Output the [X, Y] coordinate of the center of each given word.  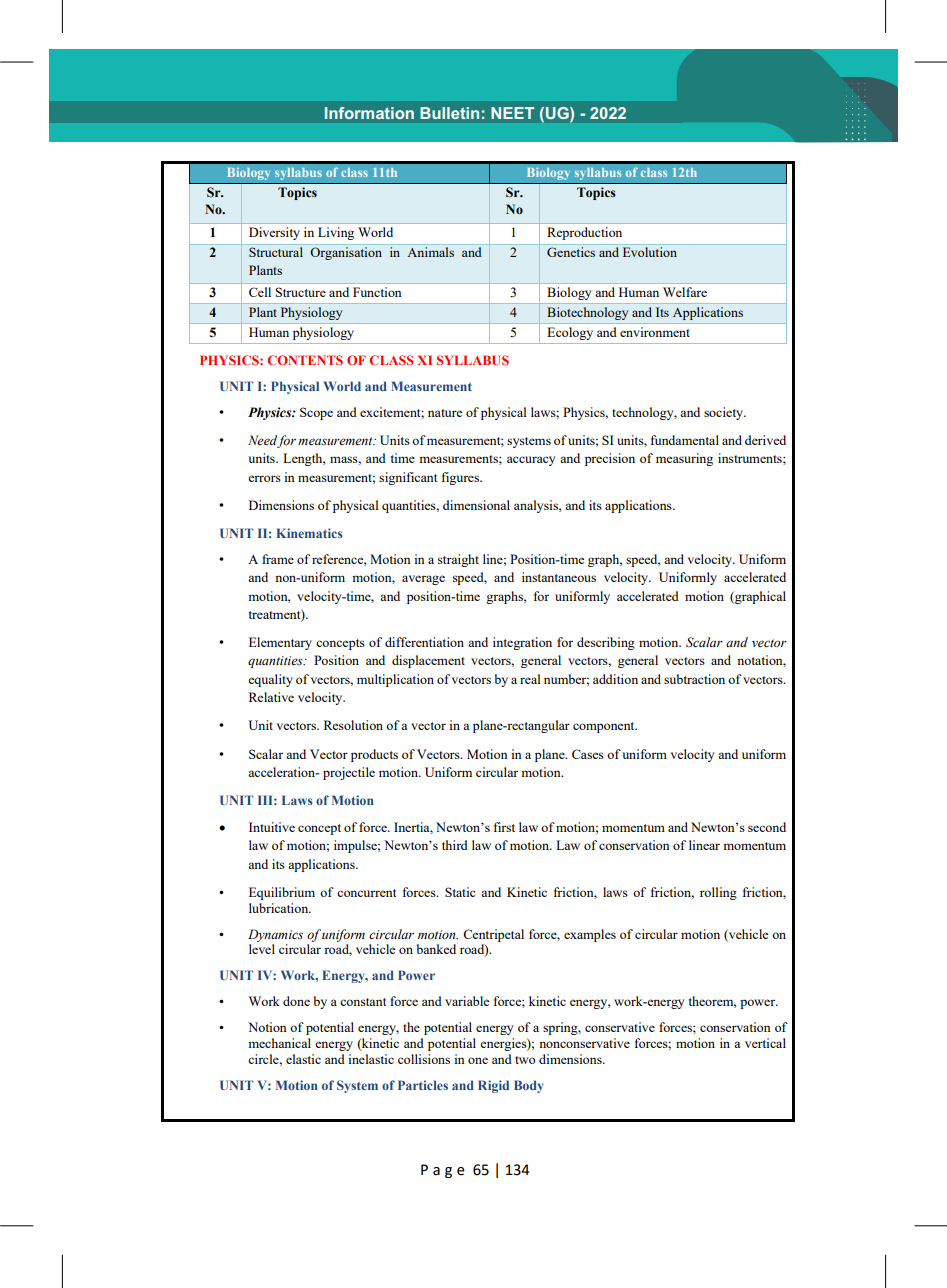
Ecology [570, 333]
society [724, 413]
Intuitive [272, 827]
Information [369, 113]
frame [278, 559]
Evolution [650, 252]
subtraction [694, 679]
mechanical [279, 1043]
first [504, 827]
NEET [512, 113]
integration [522, 643]
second [767, 827]
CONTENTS [305, 360]
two [525, 1060]
